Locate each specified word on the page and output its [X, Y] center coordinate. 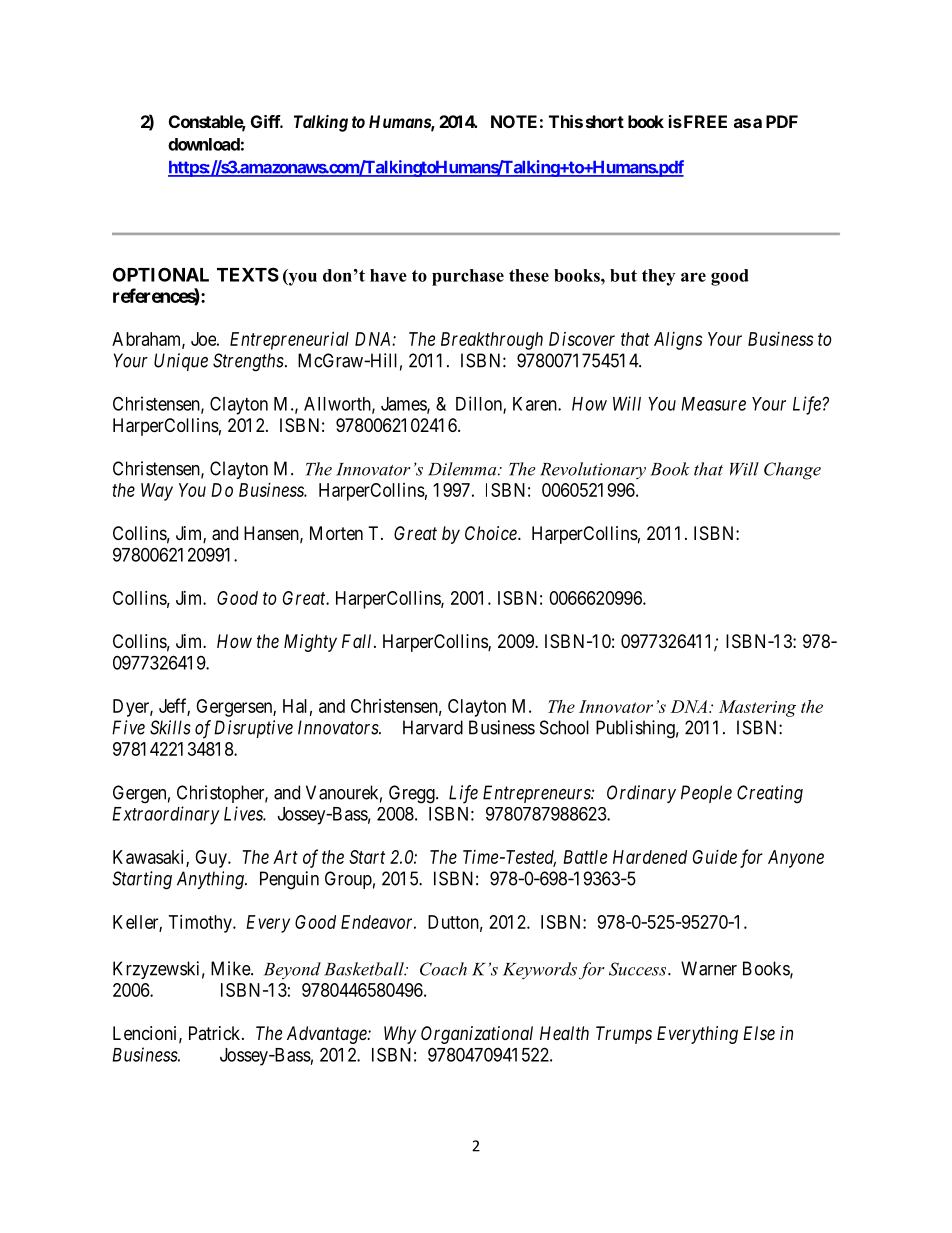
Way [157, 492]
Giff [267, 121]
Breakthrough [492, 341]
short [605, 121]
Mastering [757, 708]
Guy [212, 859]
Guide [715, 857]
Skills [170, 727]
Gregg [413, 794]
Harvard [433, 727]
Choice [492, 533]
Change [792, 471]
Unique [181, 362]
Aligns [678, 341]
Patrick [216, 1033]
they [658, 277]
